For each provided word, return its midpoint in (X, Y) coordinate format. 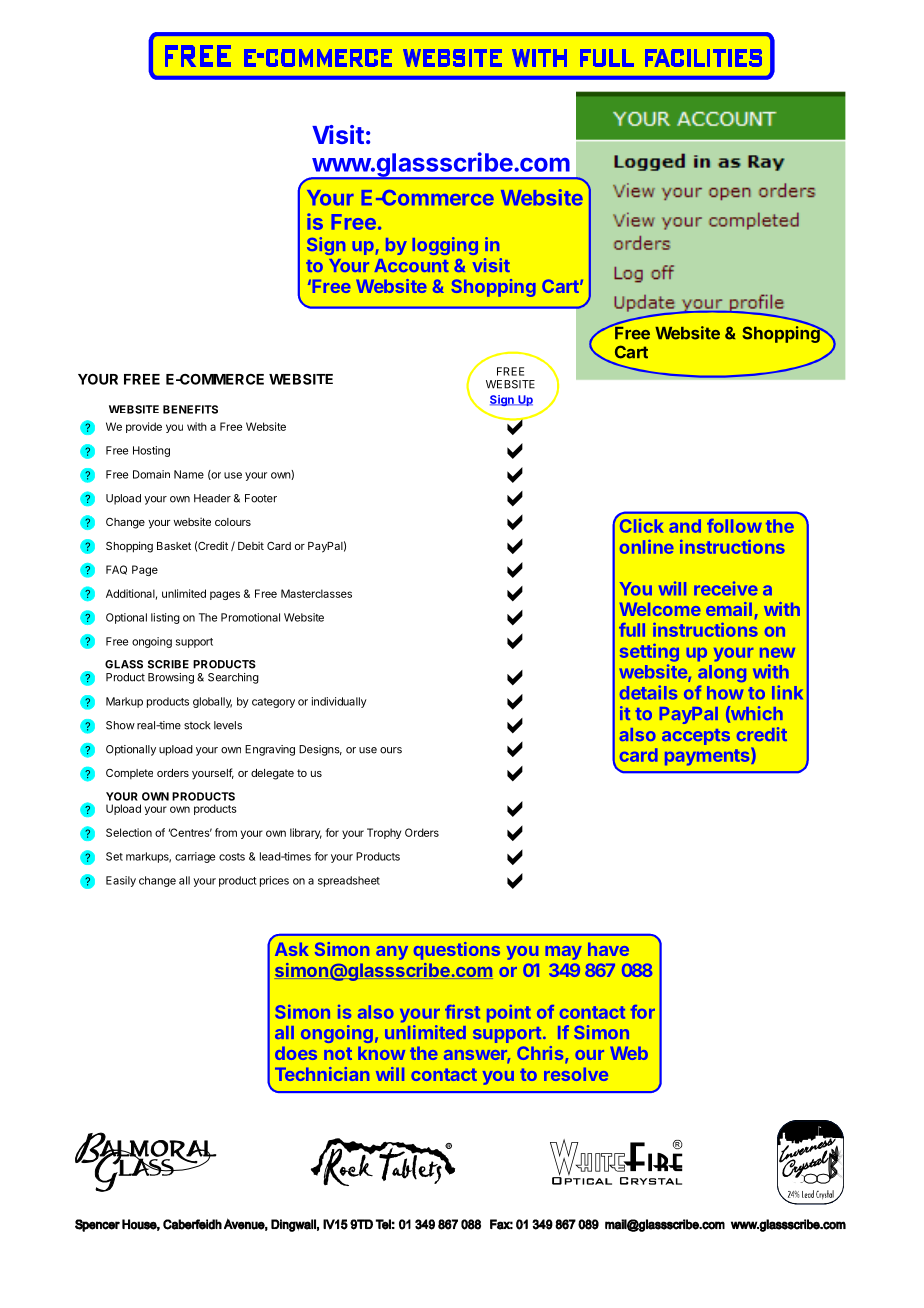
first (462, 1012)
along (722, 673)
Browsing (171, 678)
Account (412, 265)
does (296, 1053)
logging (445, 246)
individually (339, 702)
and (685, 526)
